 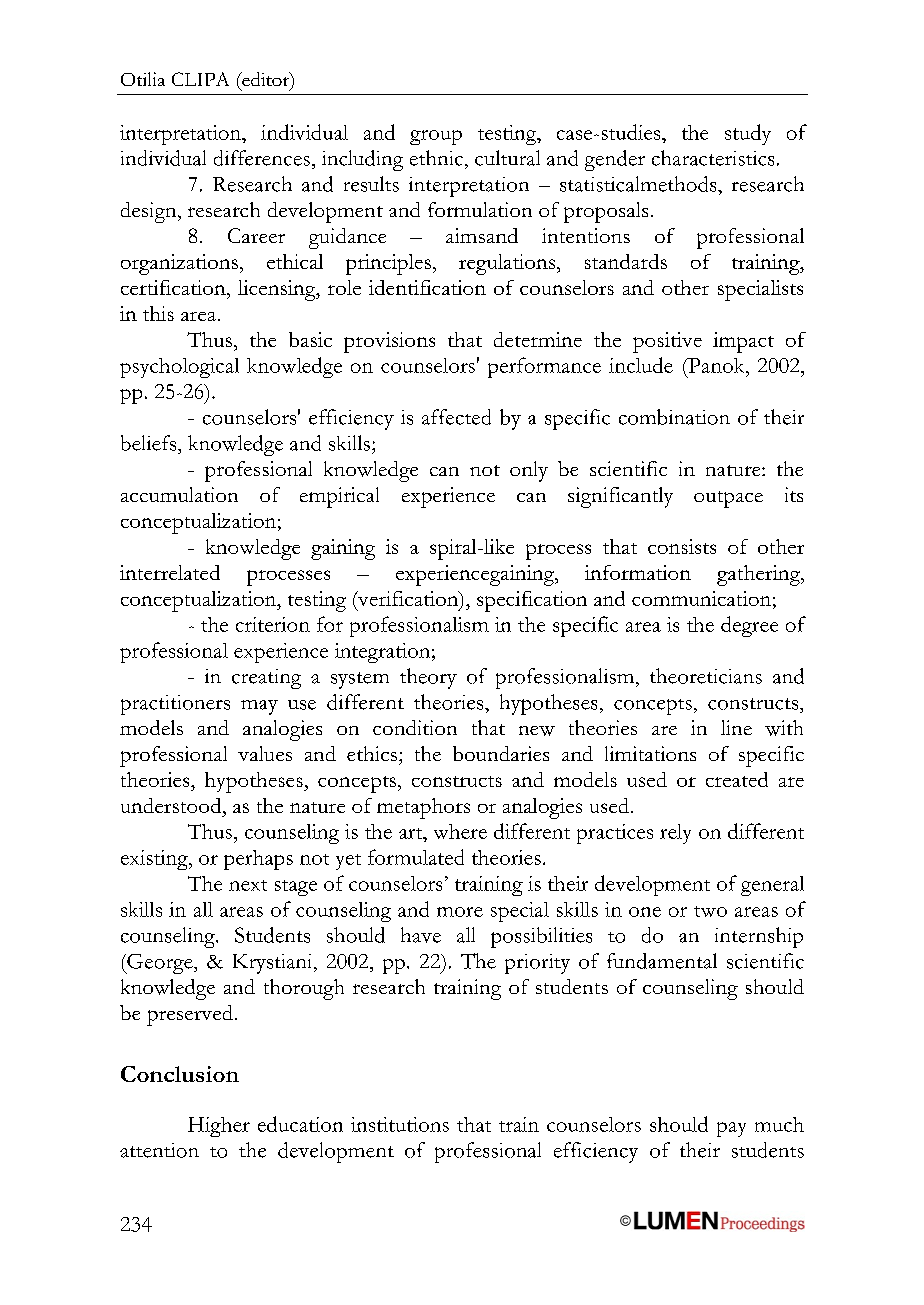 What do you see at coordinates (713, 158) in the document?
I see `characteristics` at bounding box center [713, 158].
